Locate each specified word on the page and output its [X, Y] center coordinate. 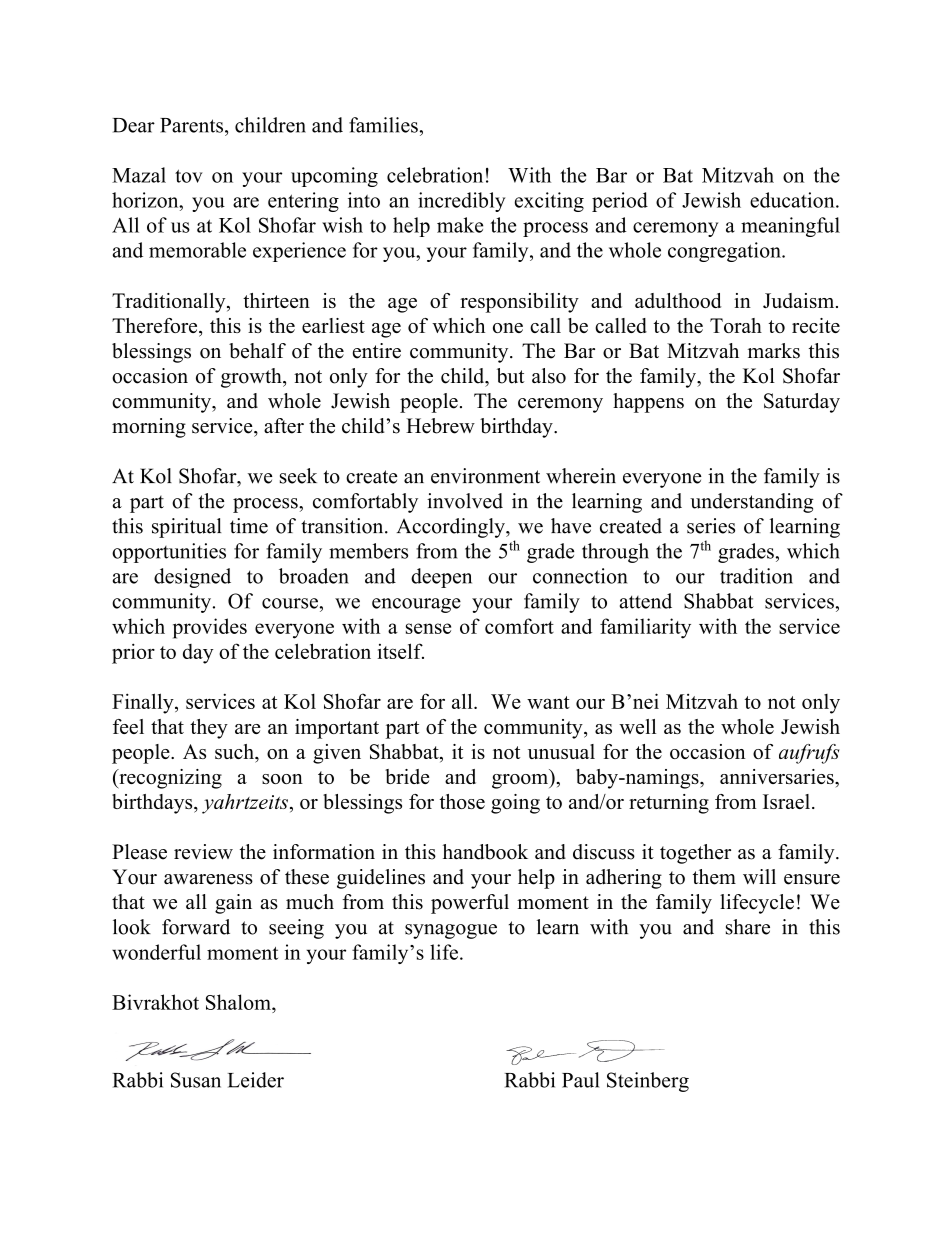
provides [210, 628]
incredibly [461, 202]
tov [189, 176]
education [793, 200]
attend [646, 601]
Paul [580, 1080]
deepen [441, 578]
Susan [196, 1080]
